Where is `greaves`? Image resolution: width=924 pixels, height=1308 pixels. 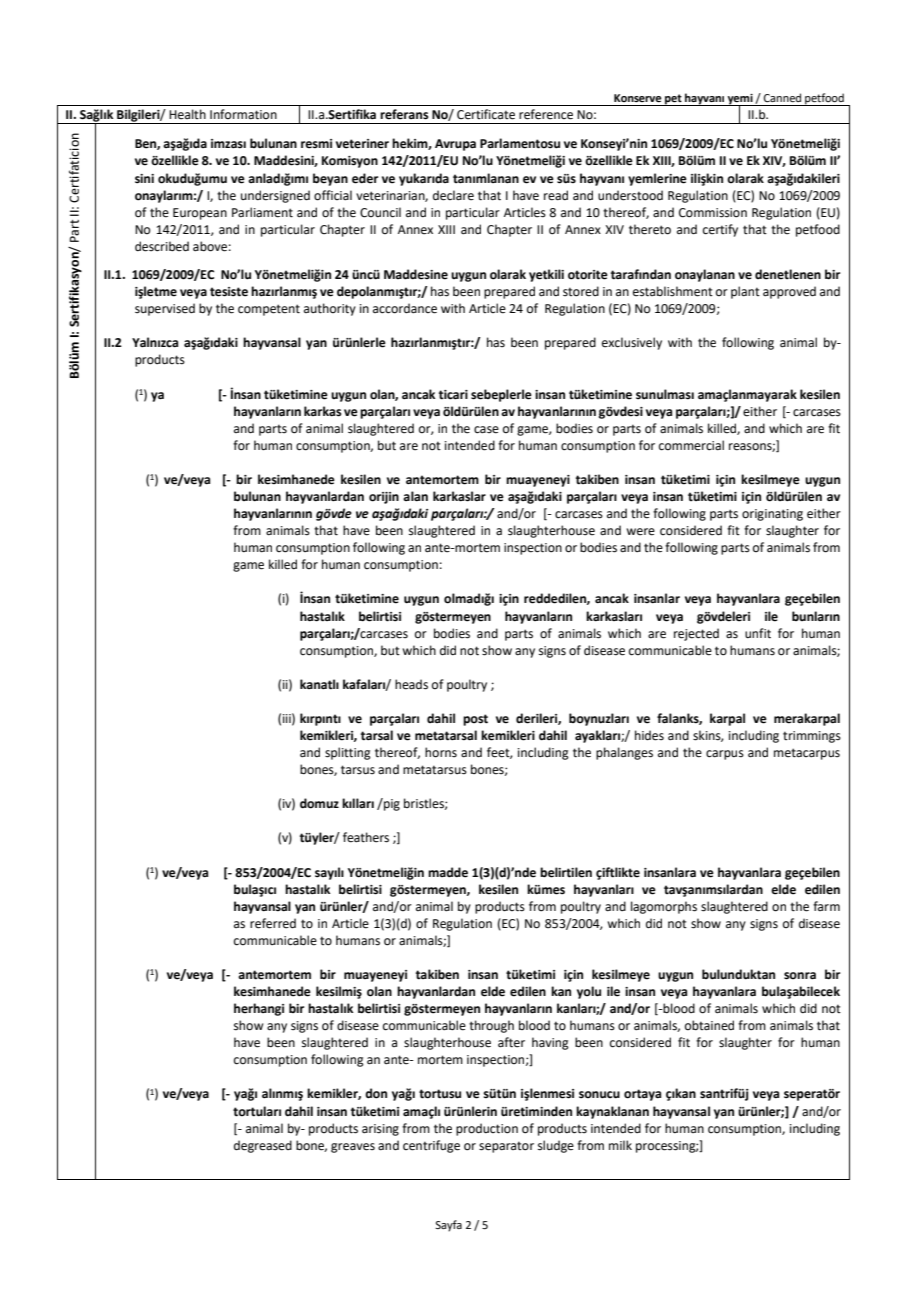 greaves is located at coordinates (353, 1148).
